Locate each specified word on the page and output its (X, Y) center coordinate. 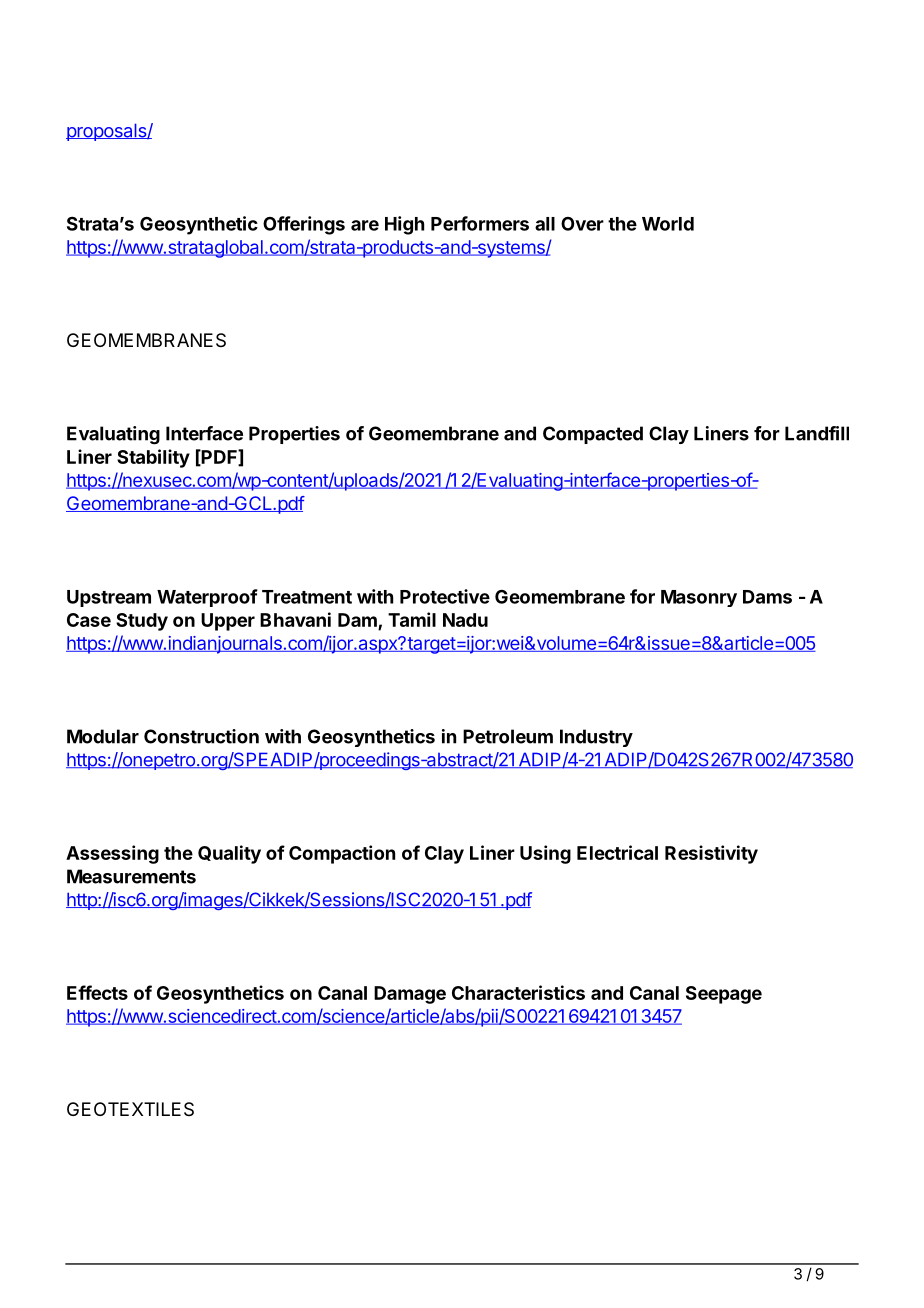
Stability (153, 458)
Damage (410, 995)
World (668, 224)
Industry (596, 738)
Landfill (817, 433)
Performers (480, 223)
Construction (201, 736)
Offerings (304, 225)
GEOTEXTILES (130, 1109)
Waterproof (207, 598)
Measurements (131, 876)
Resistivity (711, 854)
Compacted (593, 435)
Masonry (699, 598)
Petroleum (508, 736)
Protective (445, 596)
